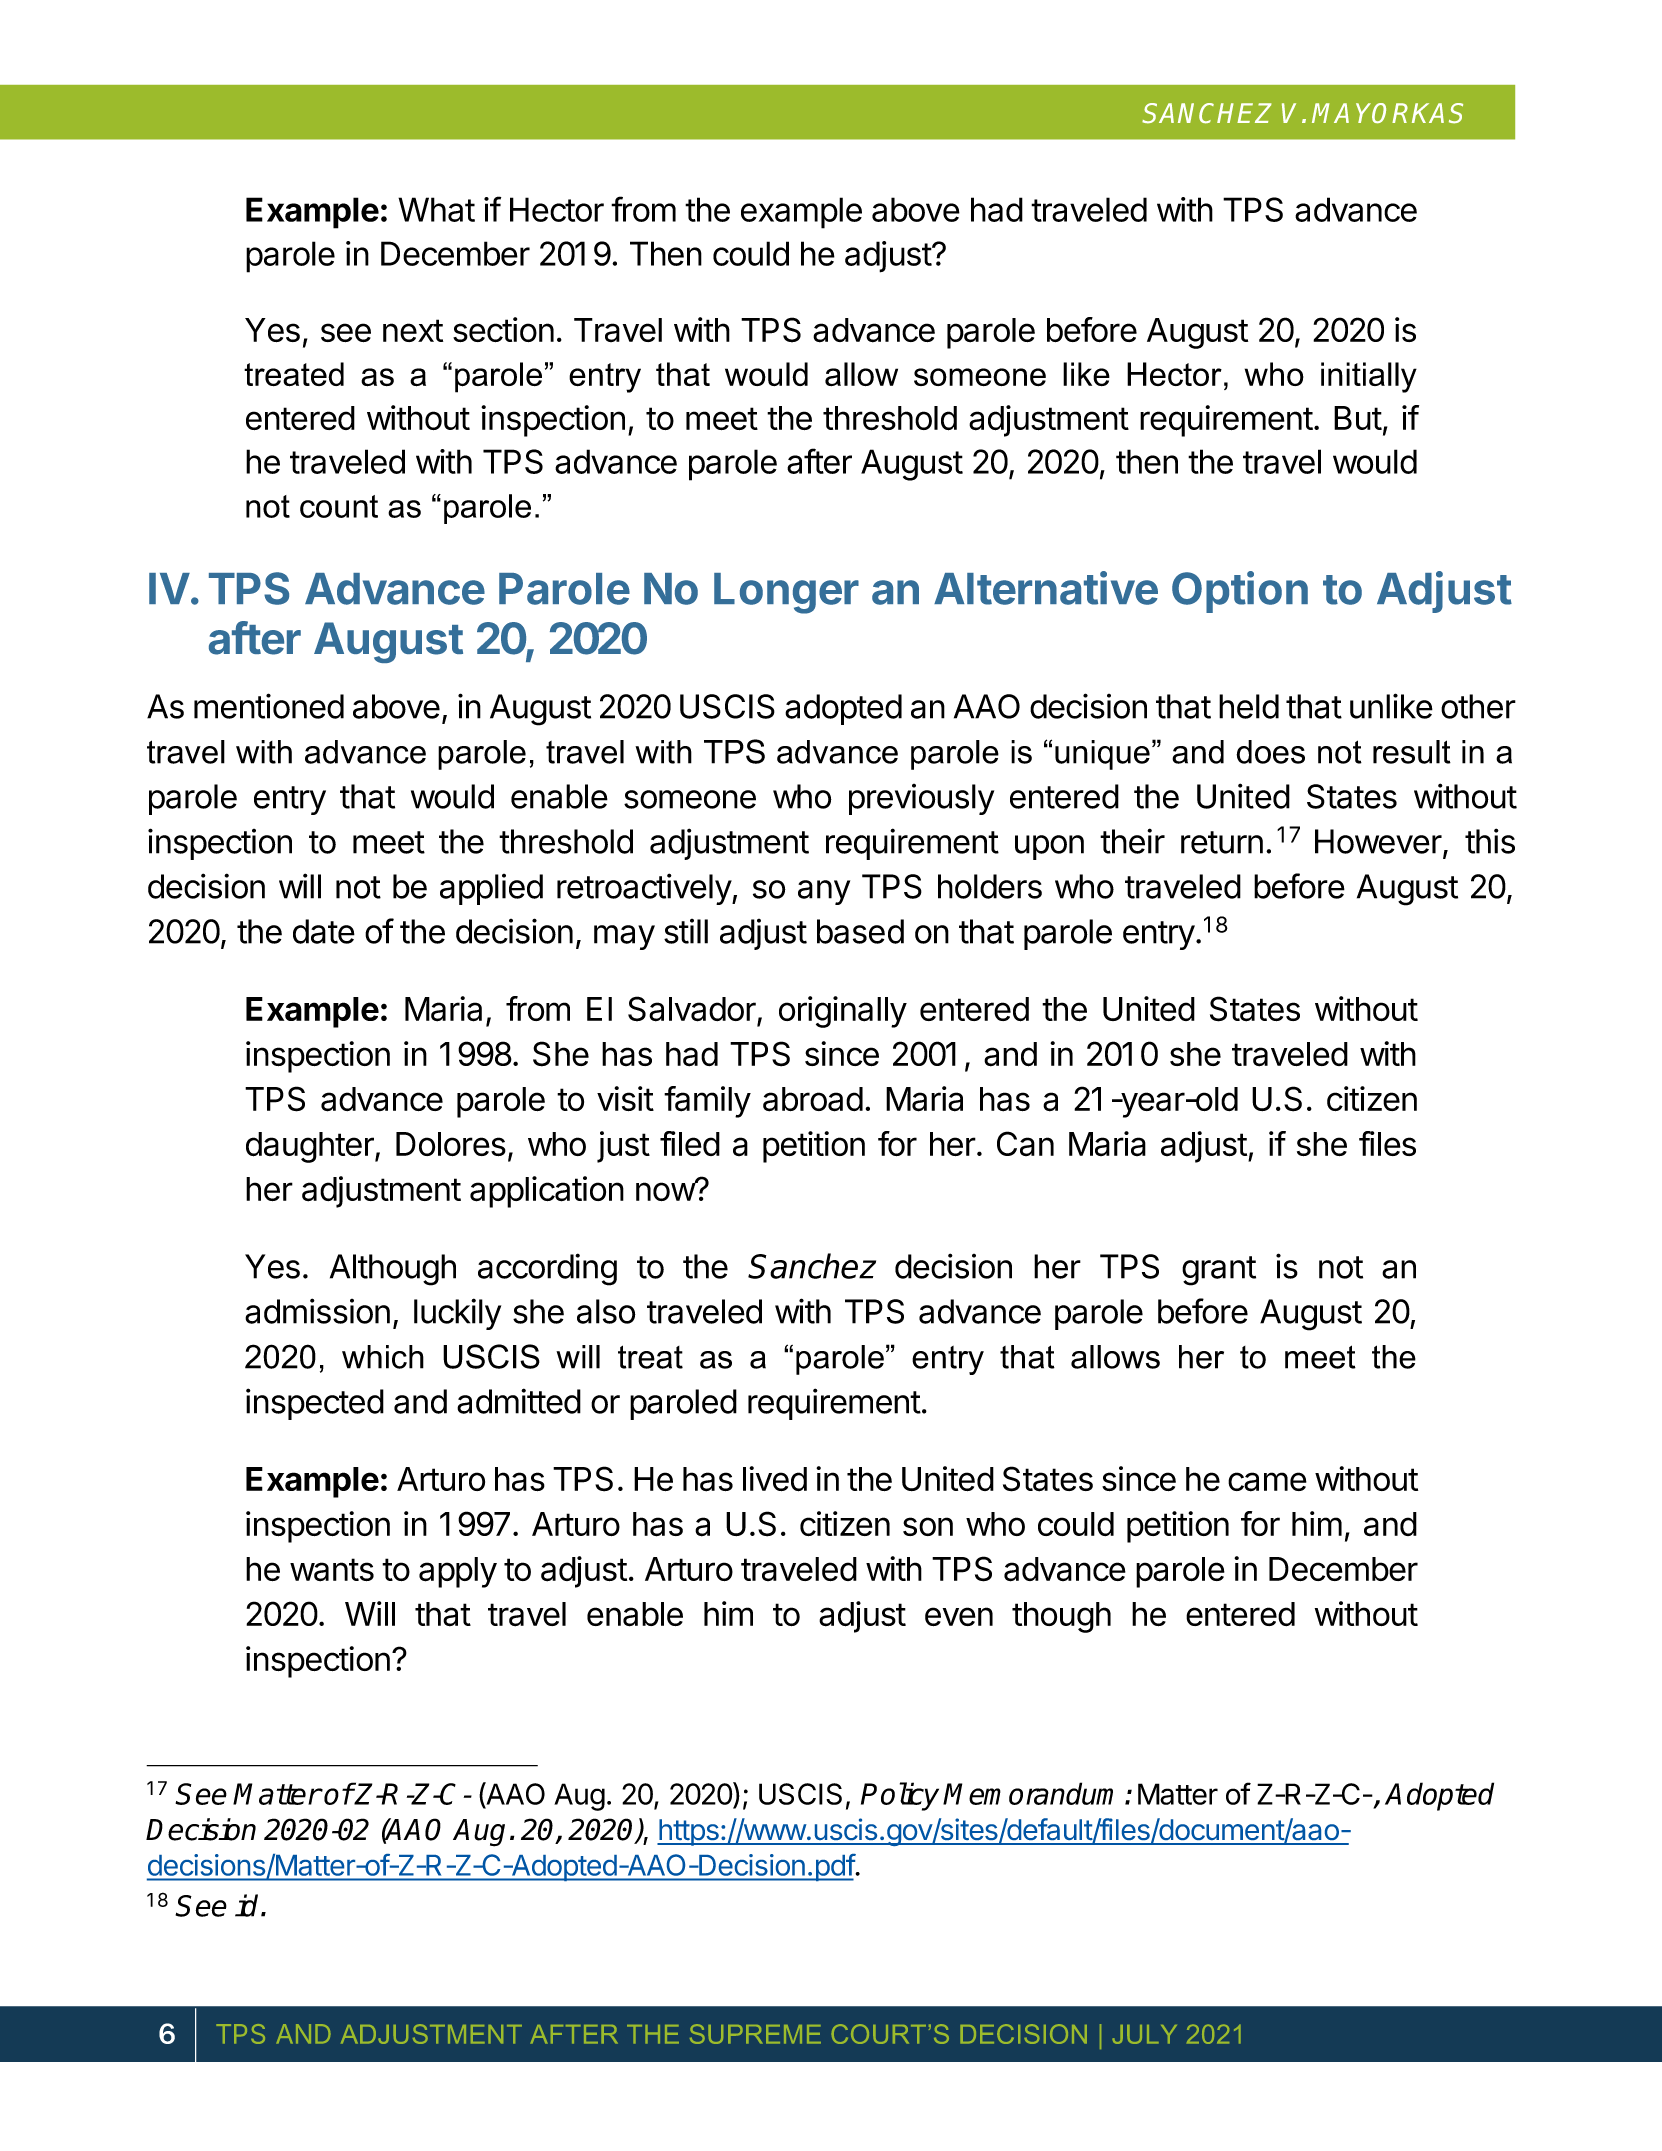 This page has width=1662, height=2151. Describe the element at coordinates (1267, 1482) in the page. I see `came` at that location.
